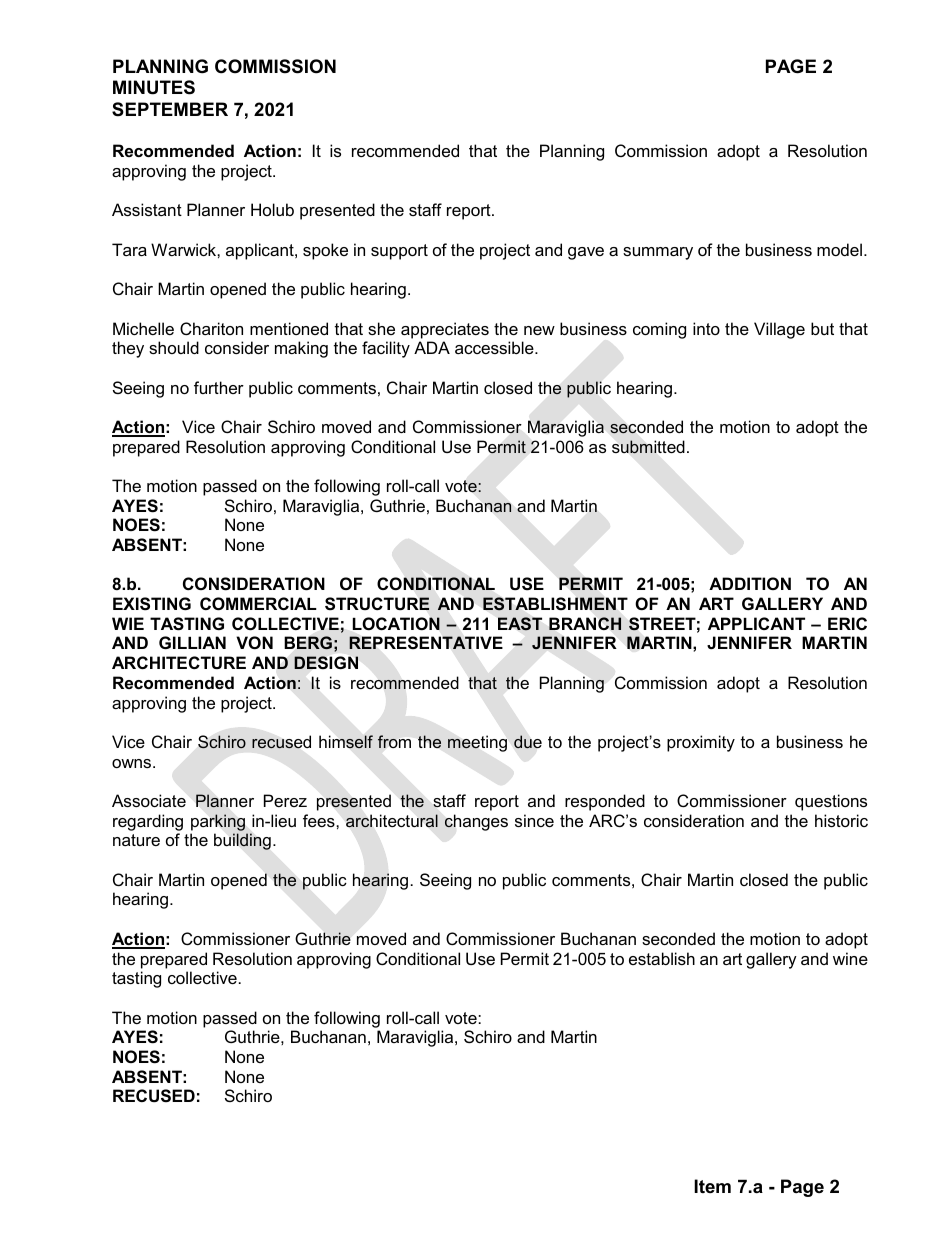 This page has width=952, height=1233. What do you see at coordinates (242, 841) in the page?
I see `building` at bounding box center [242, 841].
